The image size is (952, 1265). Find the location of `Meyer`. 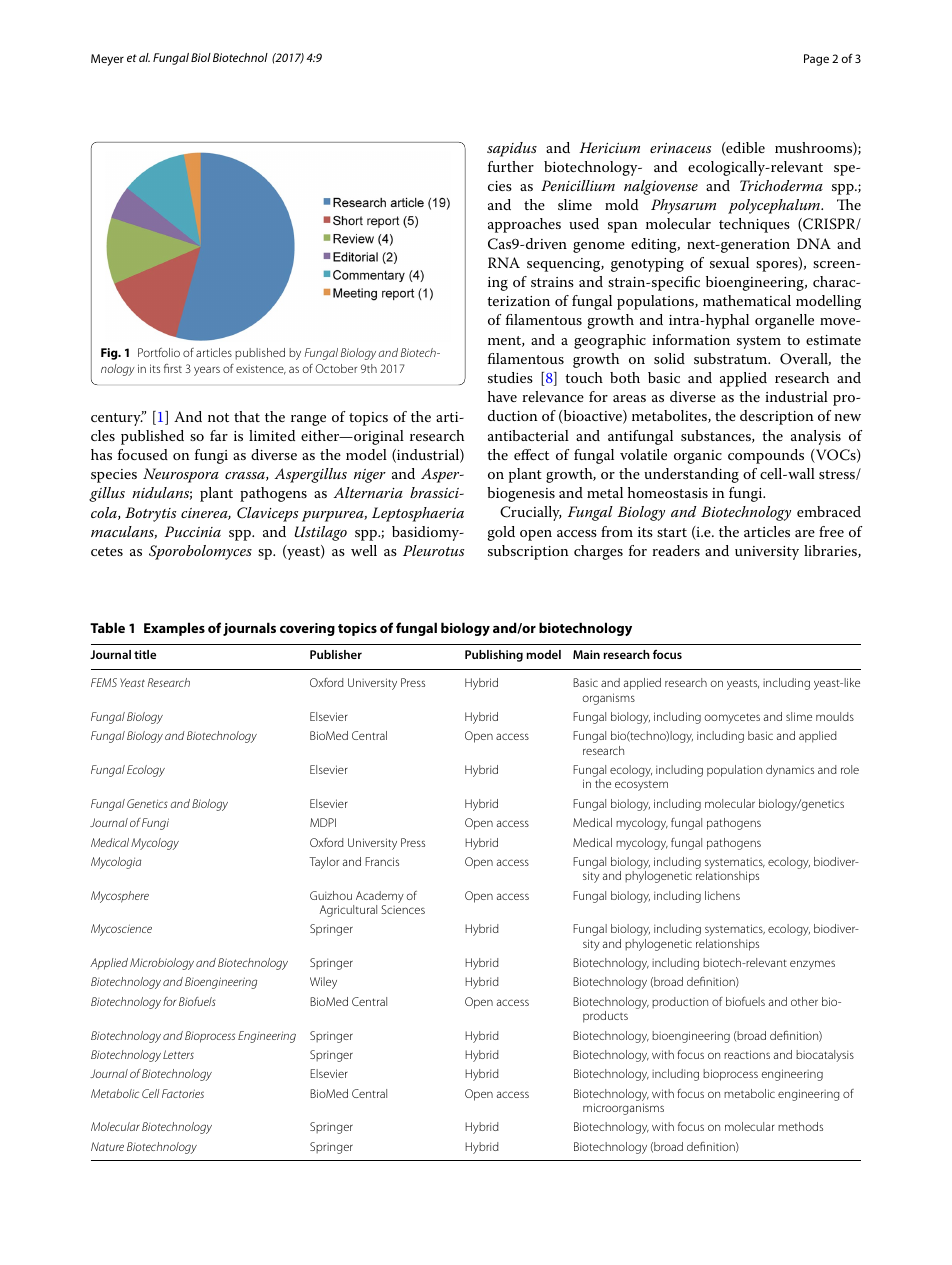

Meyer is located at coordinates (107, 60).
